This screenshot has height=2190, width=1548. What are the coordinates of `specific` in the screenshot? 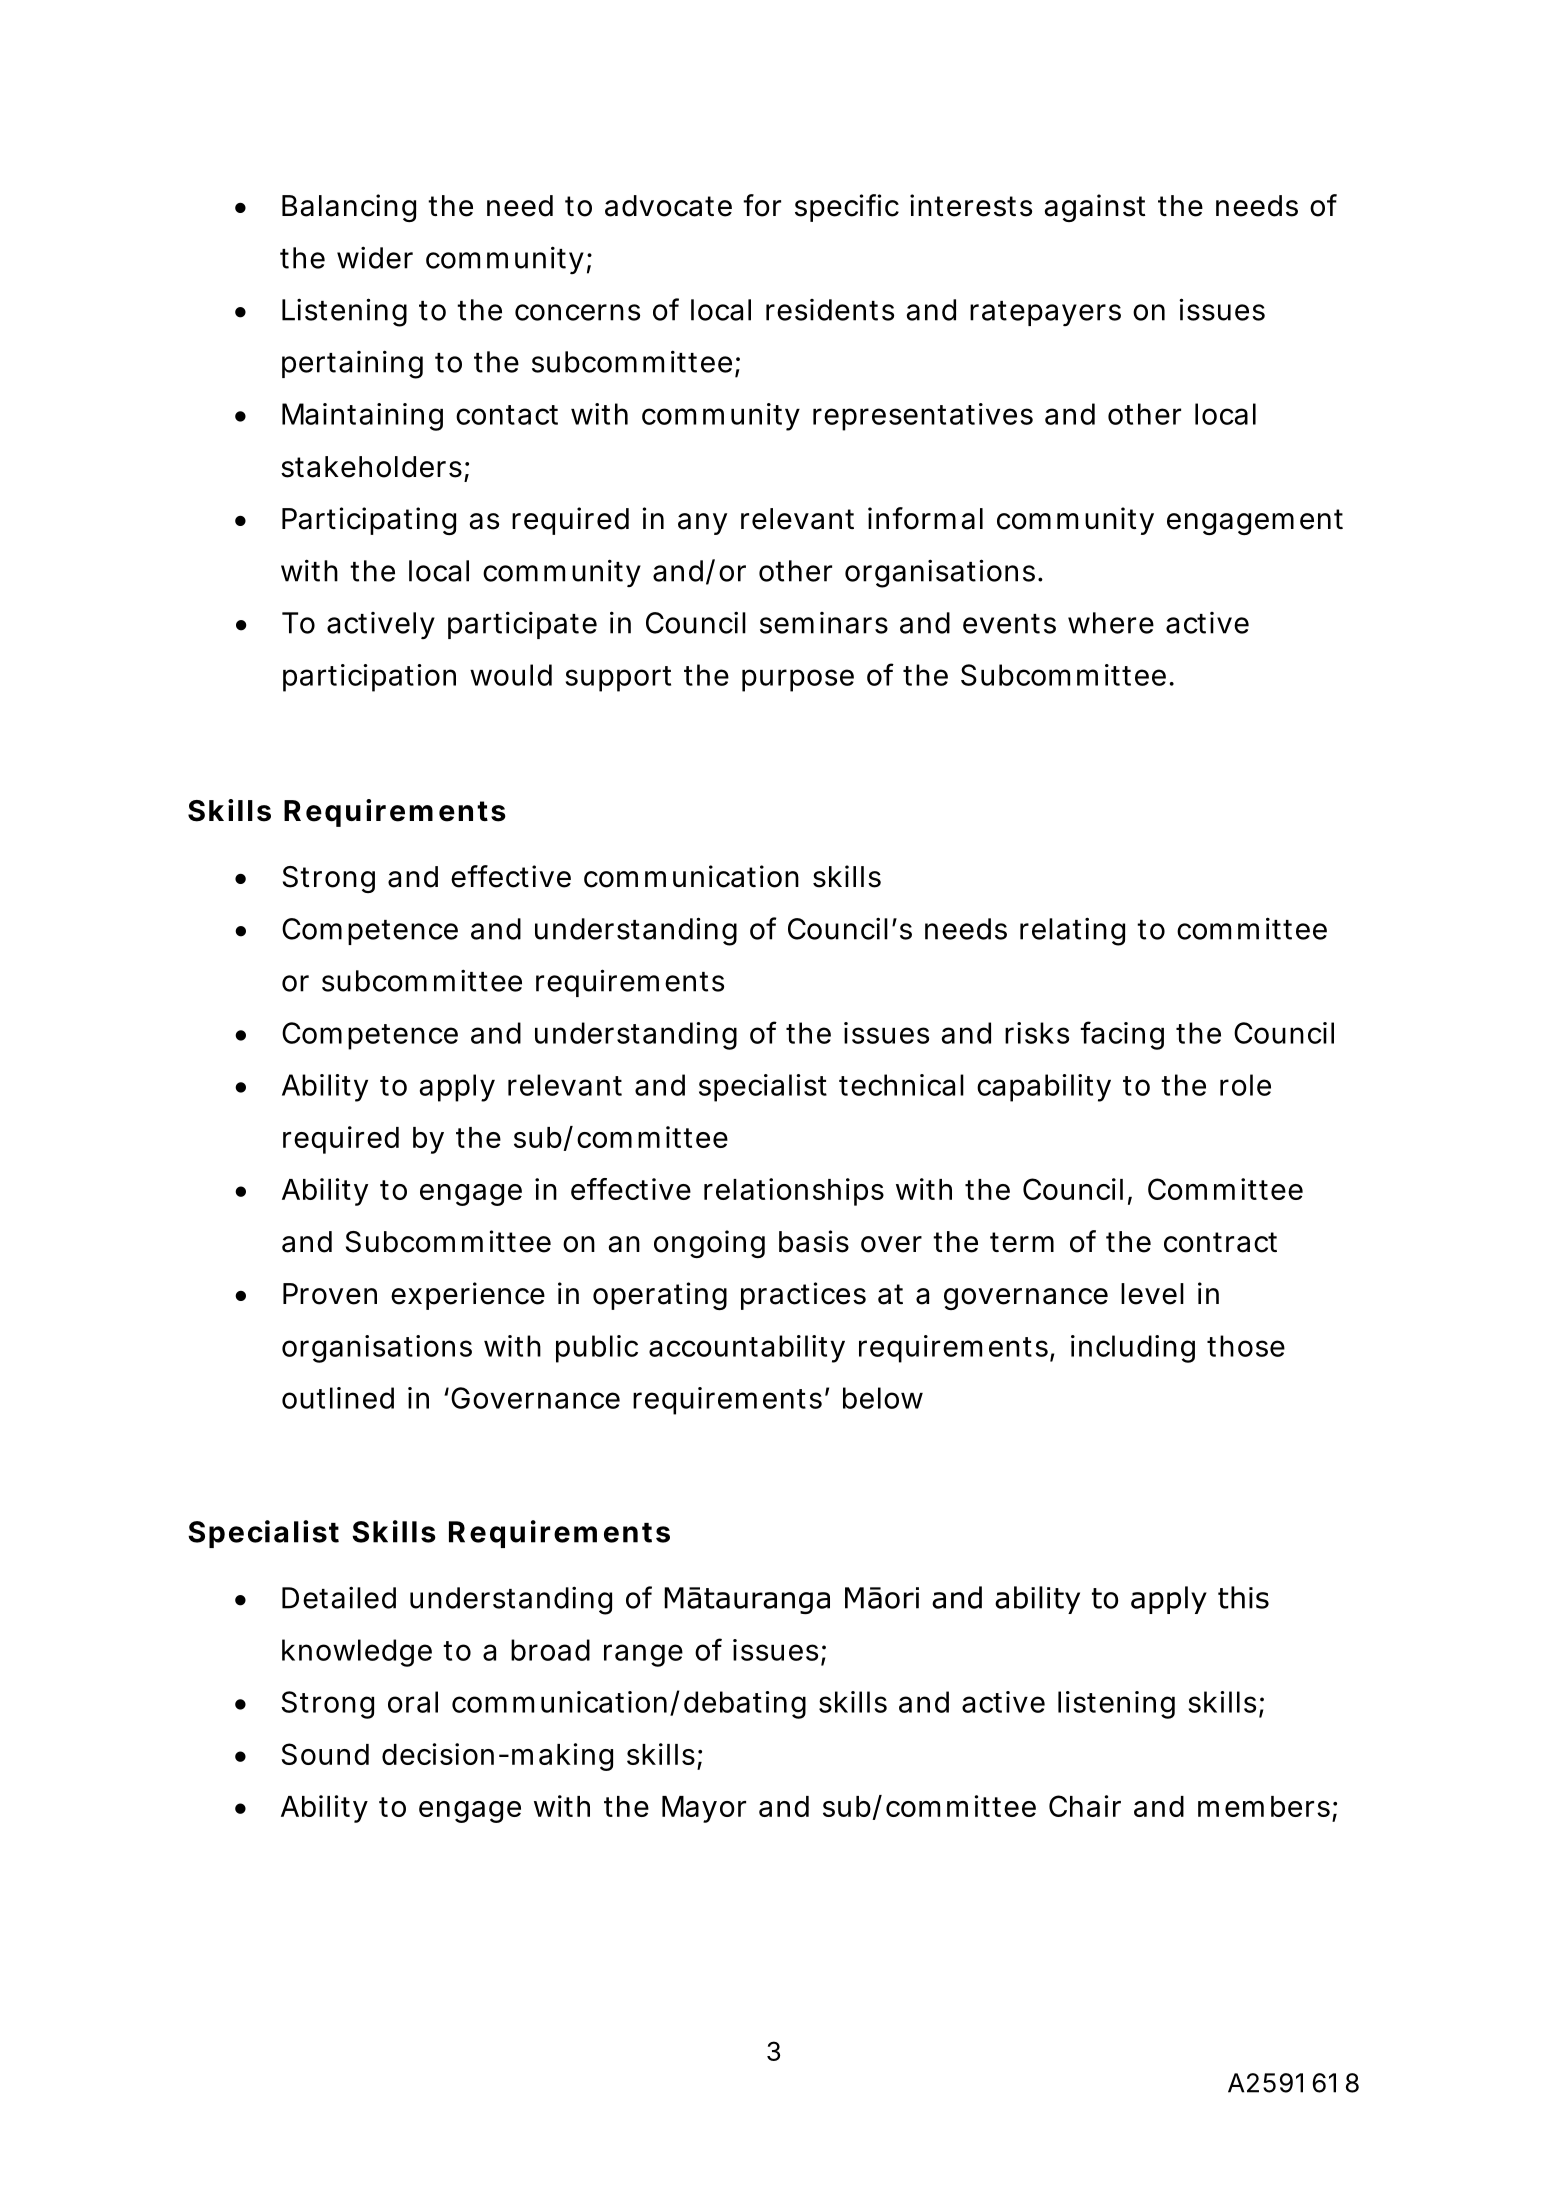 It's located at (847, 208).
